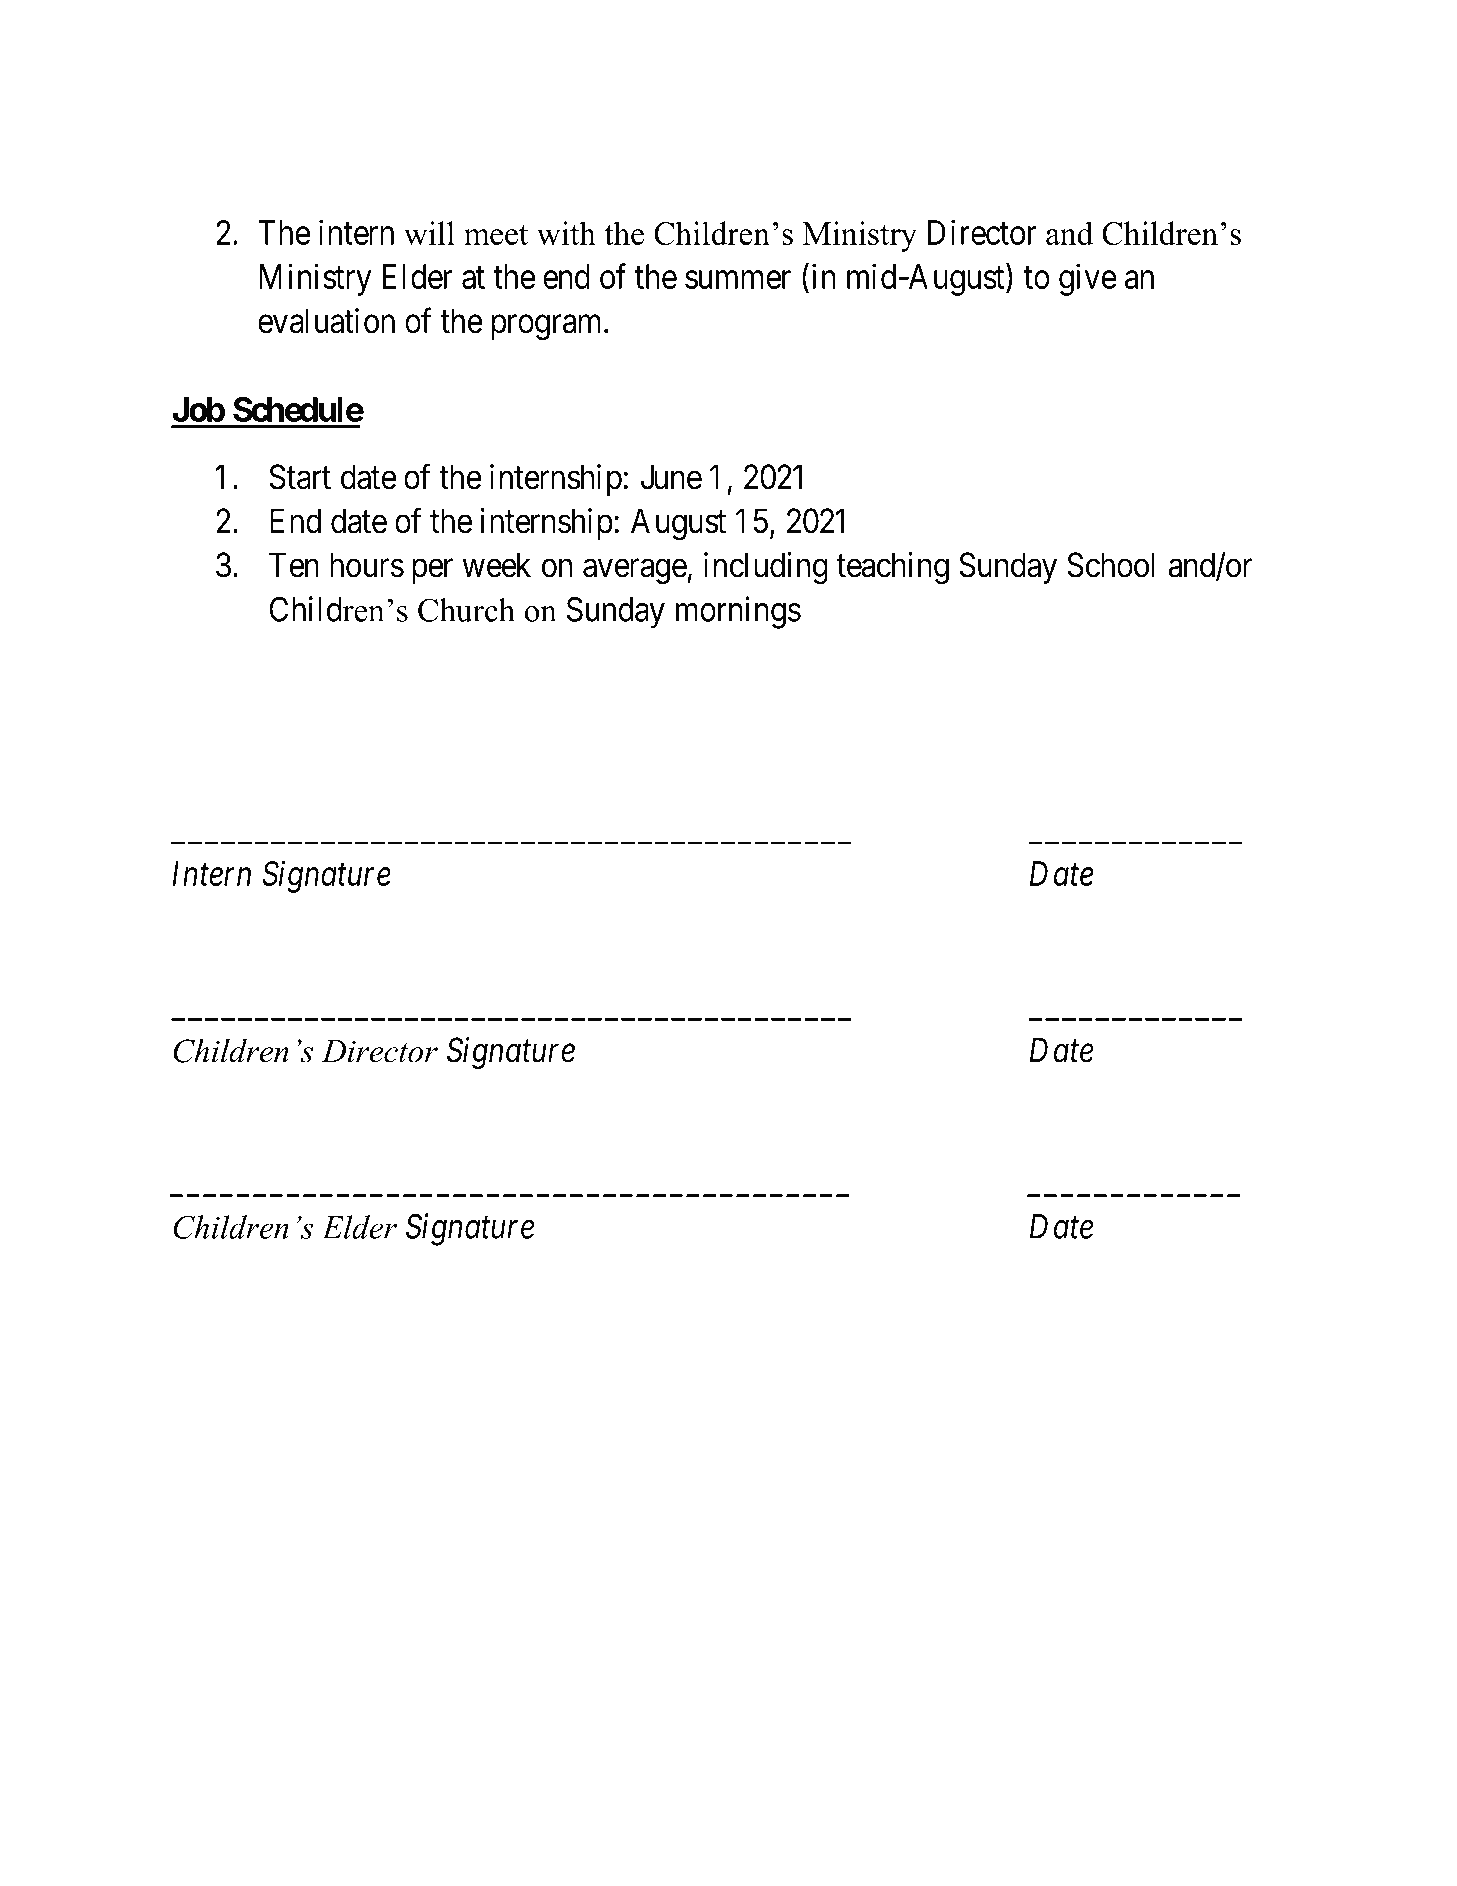 This screenshot has width=1457, height=1886. What do you see at coordinates (497, 565) in the screenshot?
I see `week` at bounding box center [497, 565].
